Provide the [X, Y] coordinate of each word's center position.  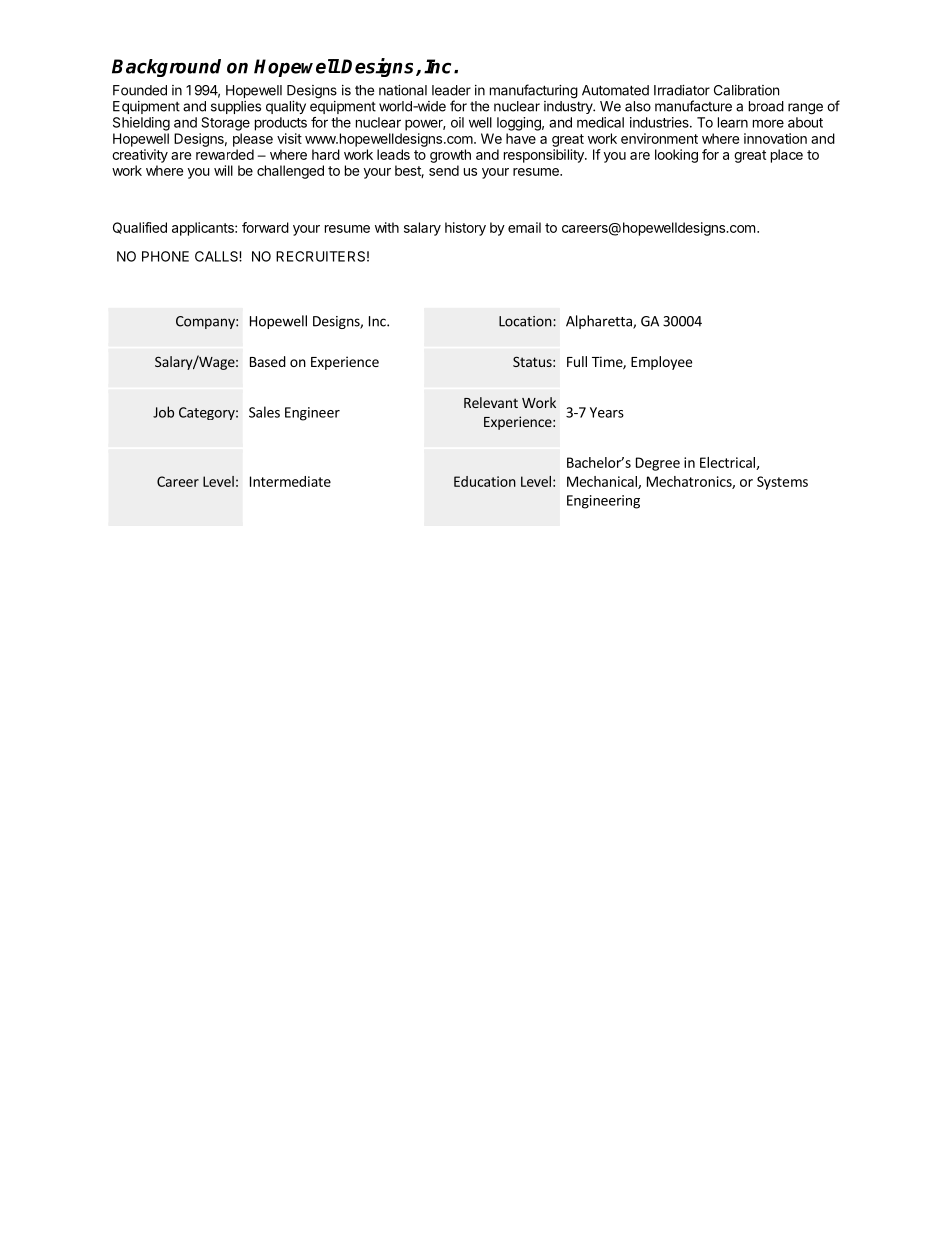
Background [166, 68]
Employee [661, 363]
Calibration [746, 90]
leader [451, 90]
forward [265, 227]
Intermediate [290, 481]
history [465, 229]
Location [525, 321]
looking [676, 156]
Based [268, 361]
